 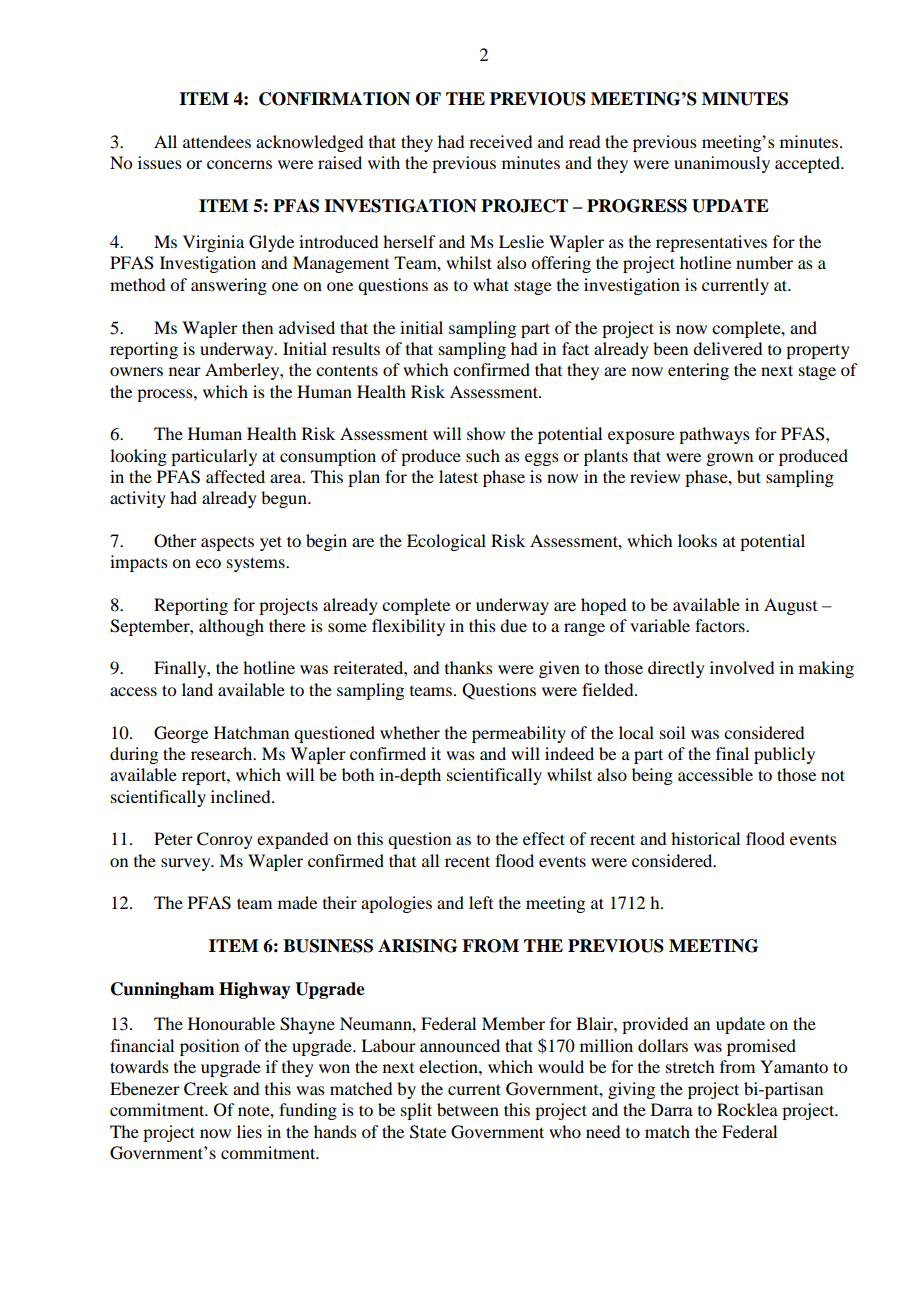 I want to click on what, so click(x=491, y=284).
